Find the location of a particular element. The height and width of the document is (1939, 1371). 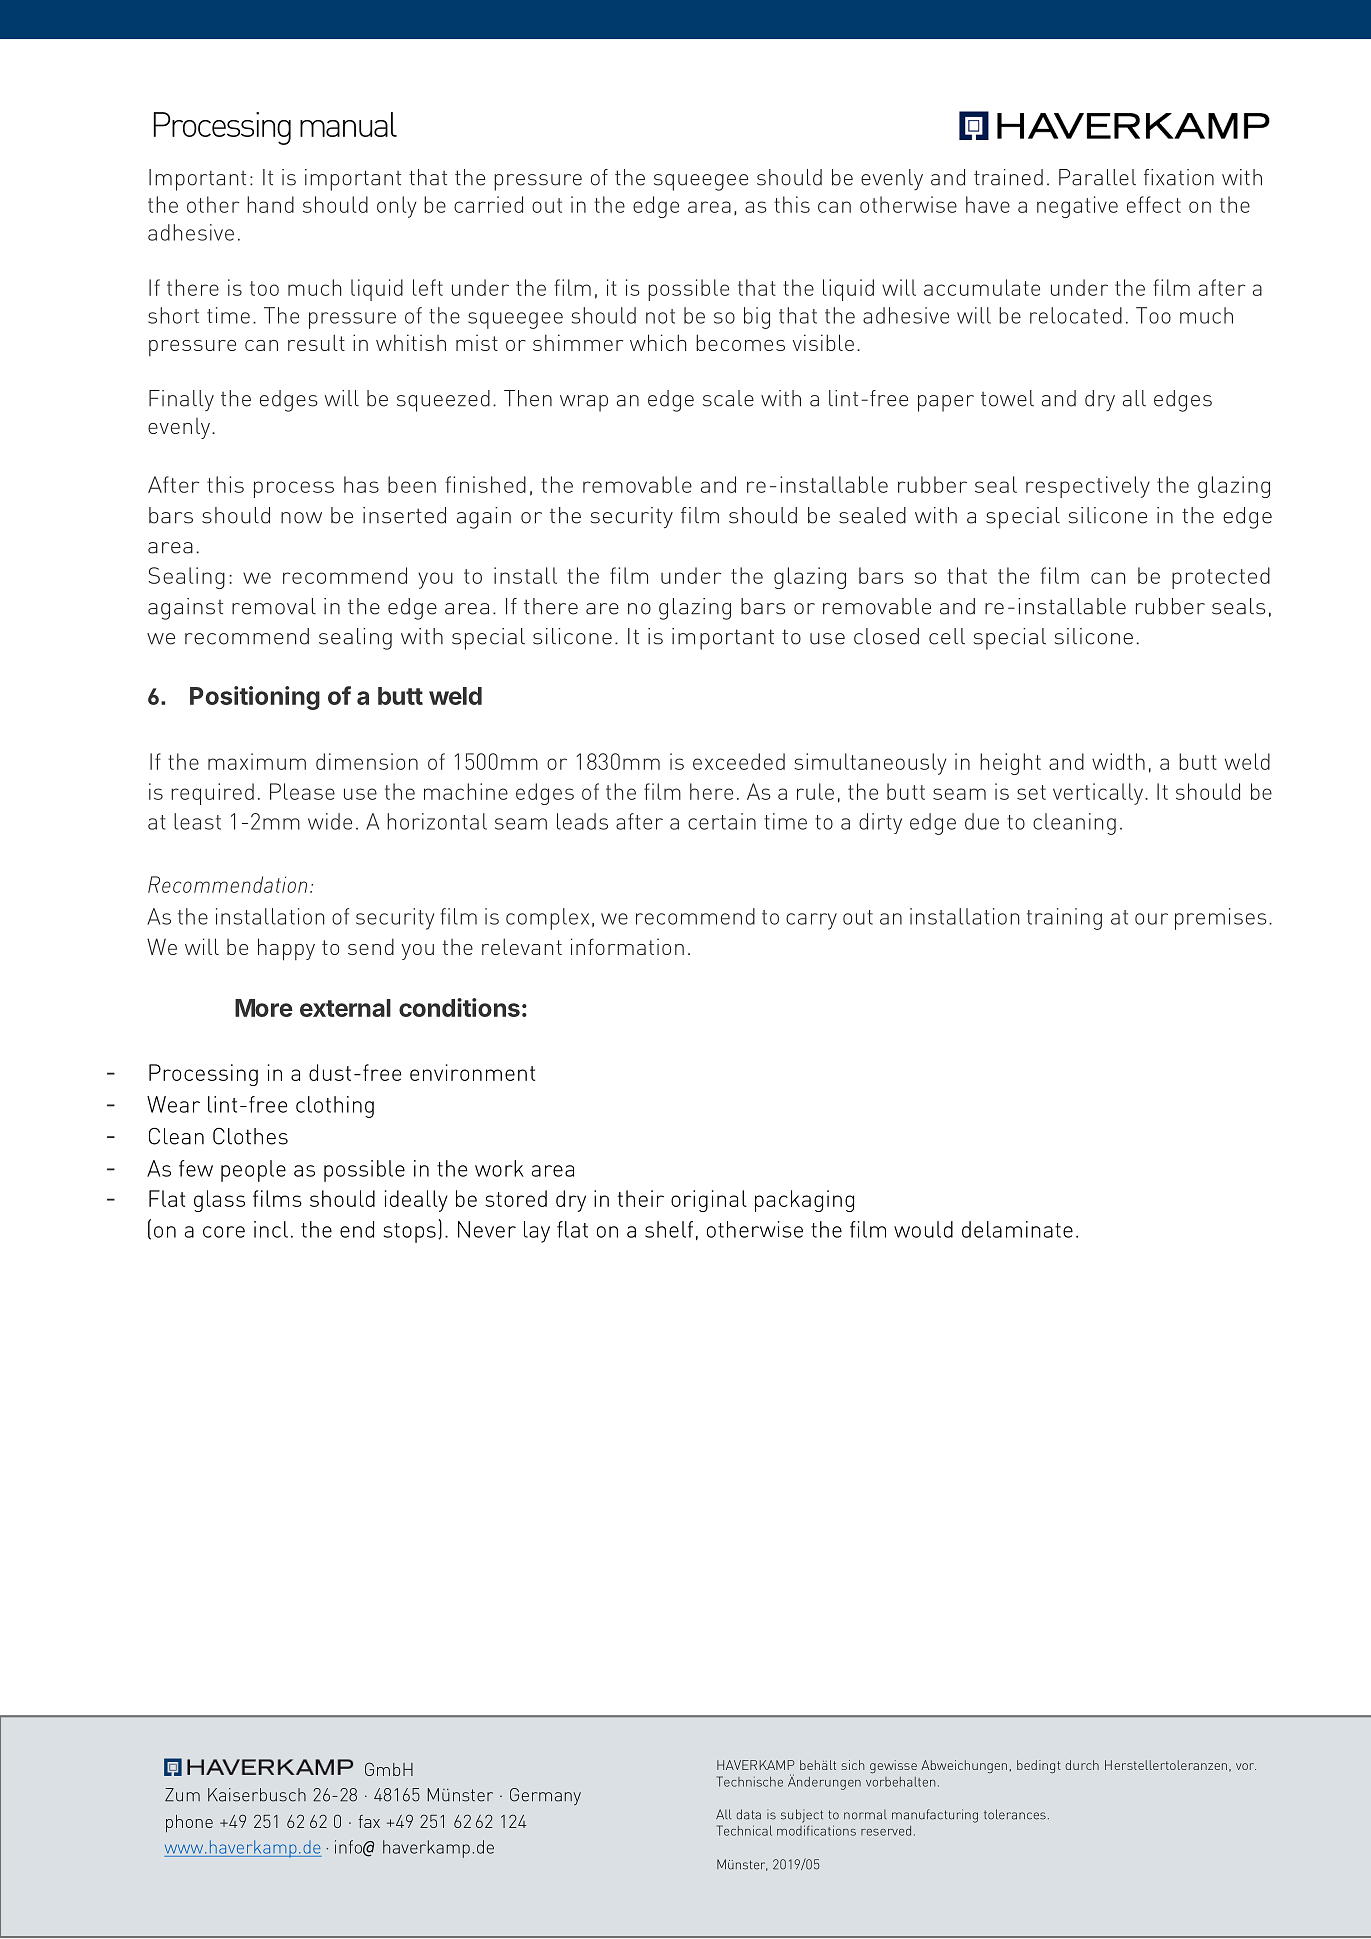

scale is located at coordinates (728, 398).
